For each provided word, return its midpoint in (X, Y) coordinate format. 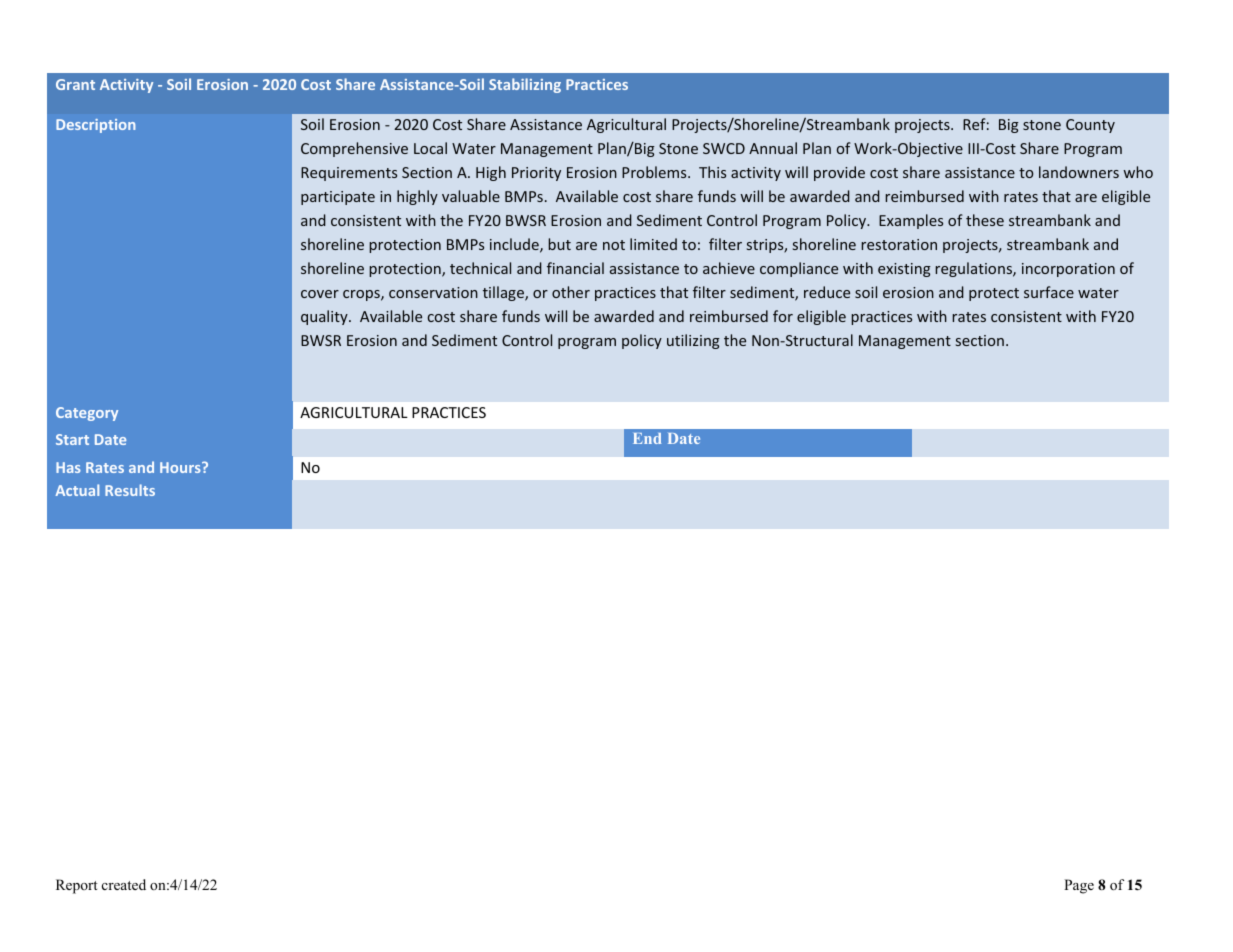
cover (320, 294)
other (571, 292)
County (1090, 126)
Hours (181, 467)
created (124, 884)
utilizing (693, 341)
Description (95, 126)
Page (1079, 886)
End (647, 438)
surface (1049, 292)
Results (130, 490)
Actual (77, 490)
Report (77, 886)
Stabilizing (525, 85)
